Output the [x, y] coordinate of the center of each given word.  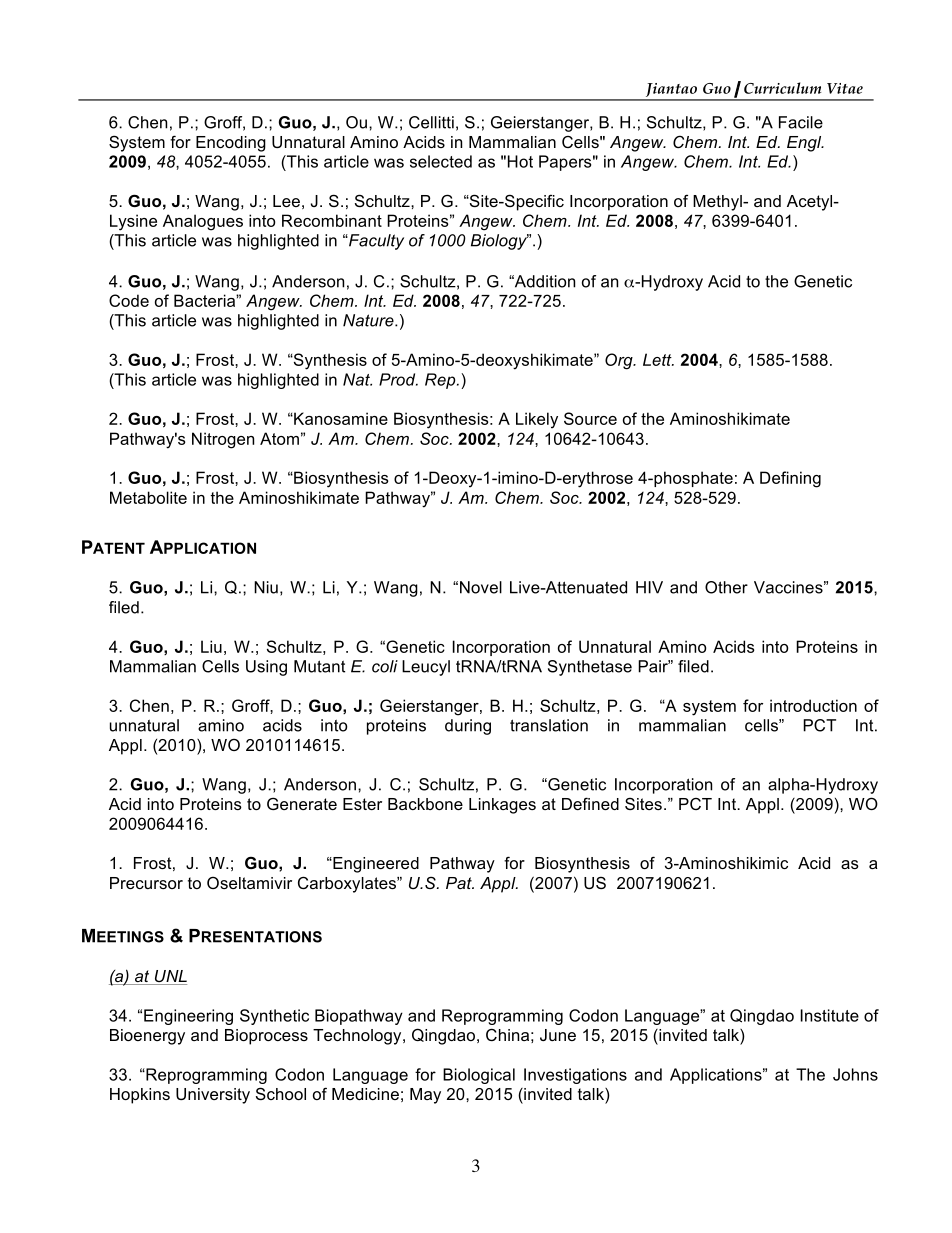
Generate [302, 803]
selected [441, 161]
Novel [481, 587]
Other [726, 587]
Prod [398, 379]
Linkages [502, 806]
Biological [479, 1076]
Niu [266, 587]
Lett [658, 359]
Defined [590, 803]
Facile [801, 122]
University [213, 1096]
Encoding [231, 144]
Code [129, 300]
